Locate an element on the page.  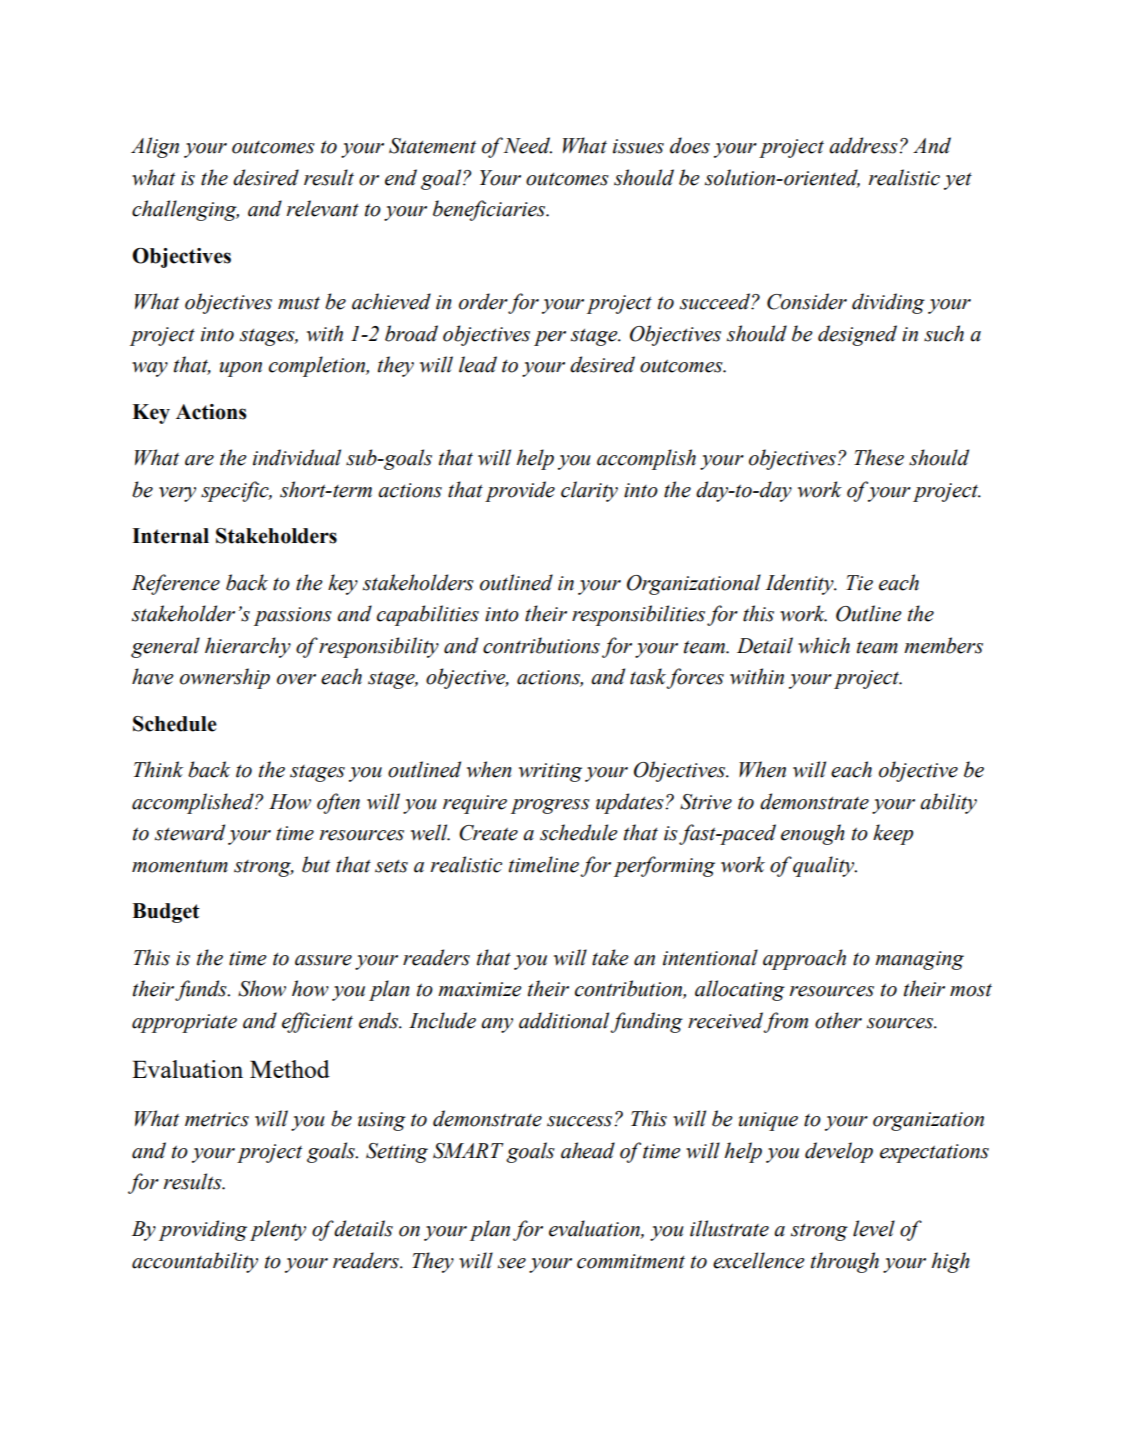
which is located at coordinates (824, 645).
